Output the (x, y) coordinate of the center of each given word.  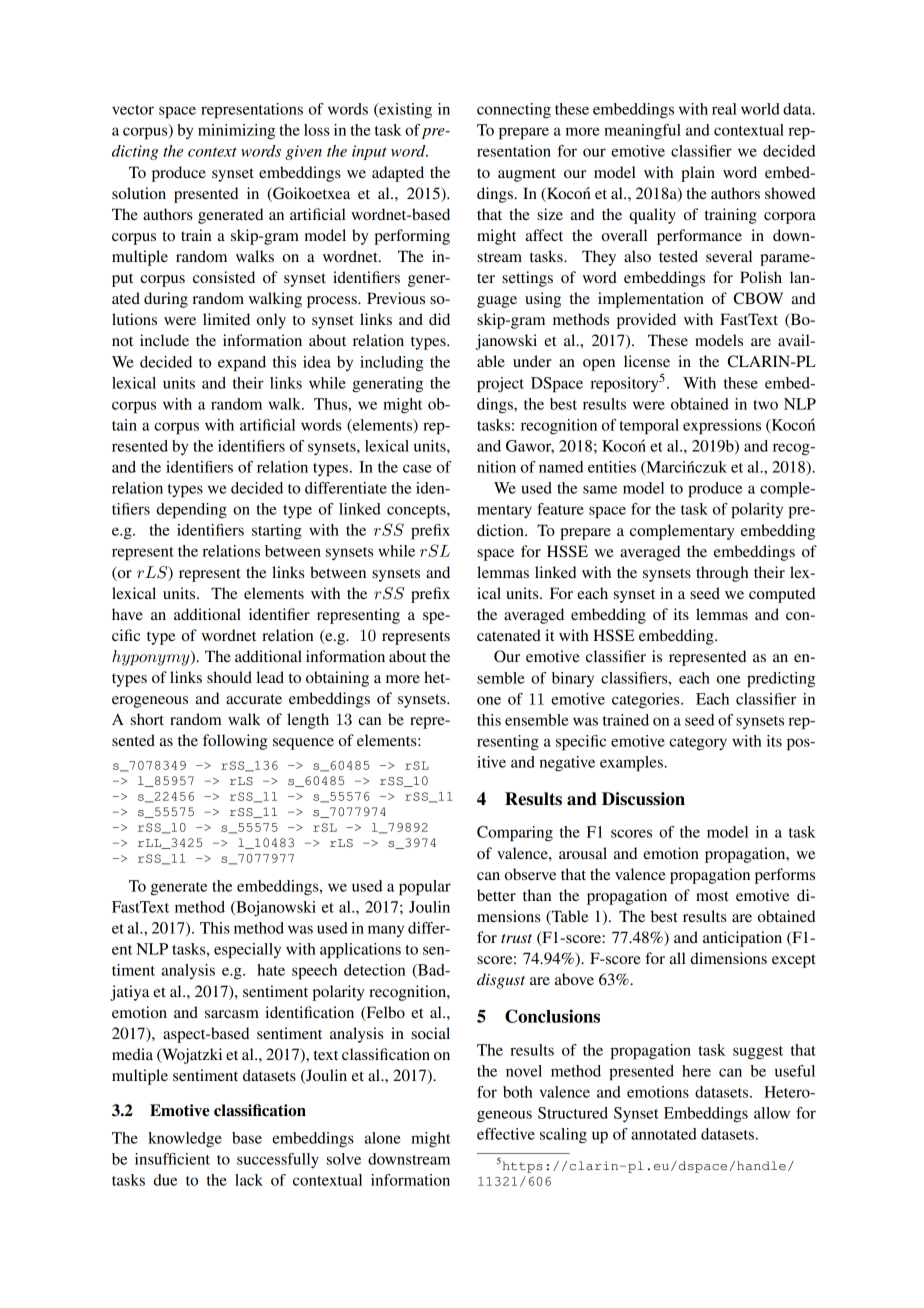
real (724, 109)
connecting (514, 110)
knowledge (185, 1140)
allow (772, 1113)
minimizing (236, 132)
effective (506, 1134)
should (229, 677)
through (722, 574)
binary (573, 679)
